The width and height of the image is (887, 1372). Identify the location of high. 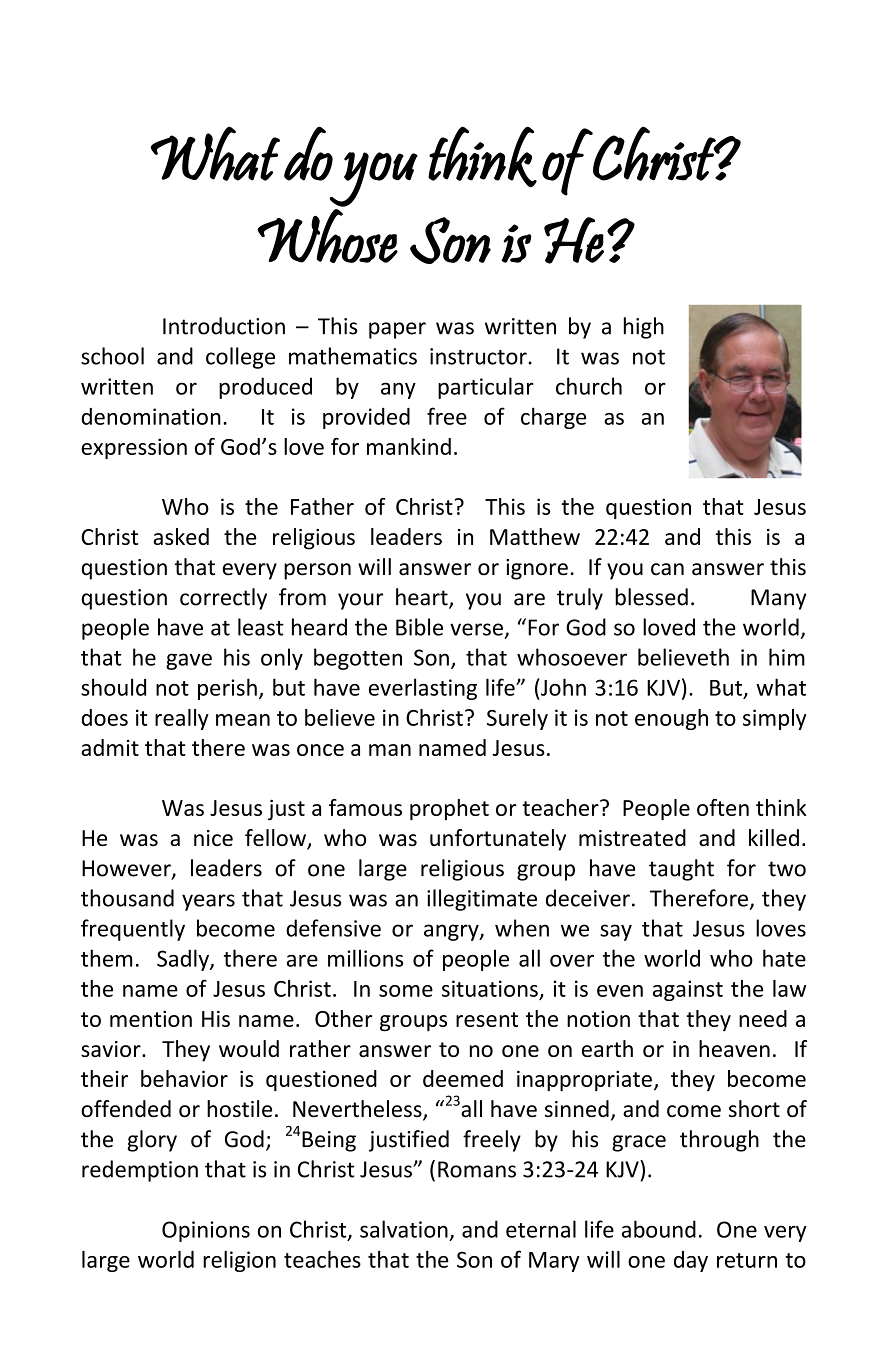
(644, 328).
